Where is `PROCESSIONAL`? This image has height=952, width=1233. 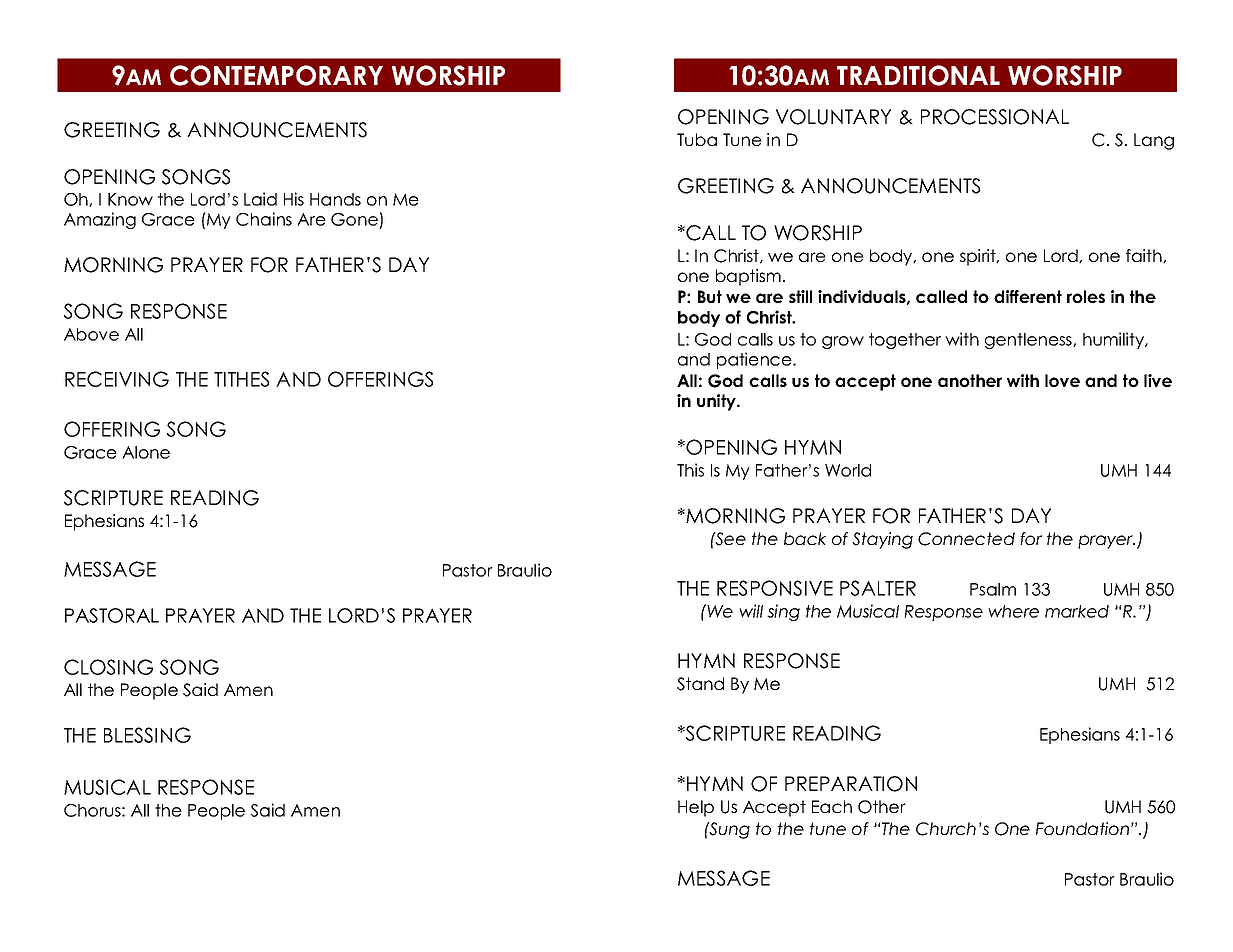
PROCESSIONAL is located at coordinates (995, 117).
